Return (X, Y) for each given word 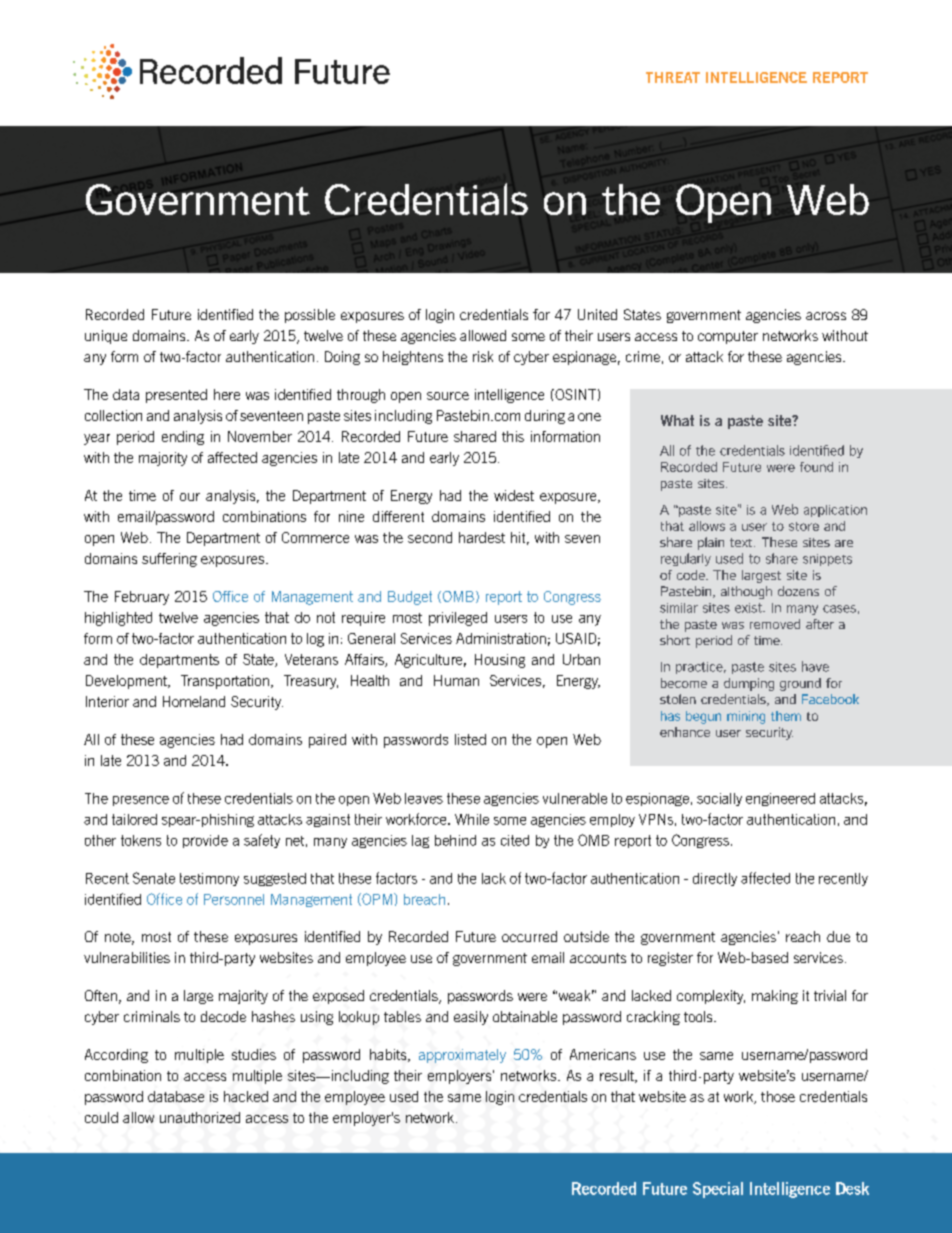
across (826, 316)
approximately (462, 1056)
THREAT (673, 77)
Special (718, 1190)
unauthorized (200, 1117)
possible (310, 316)
